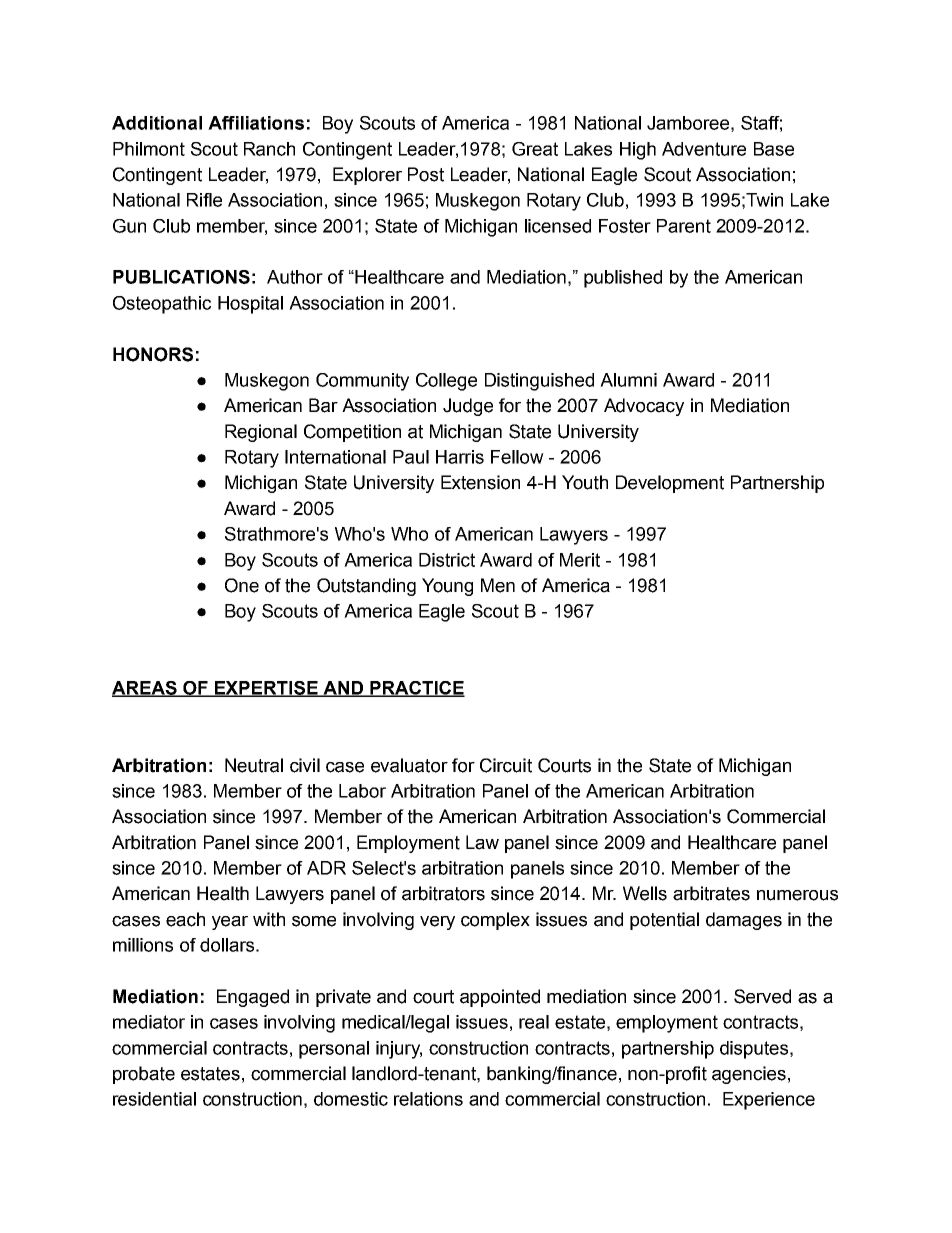  I want to click on Regional, so click(261, 433).
